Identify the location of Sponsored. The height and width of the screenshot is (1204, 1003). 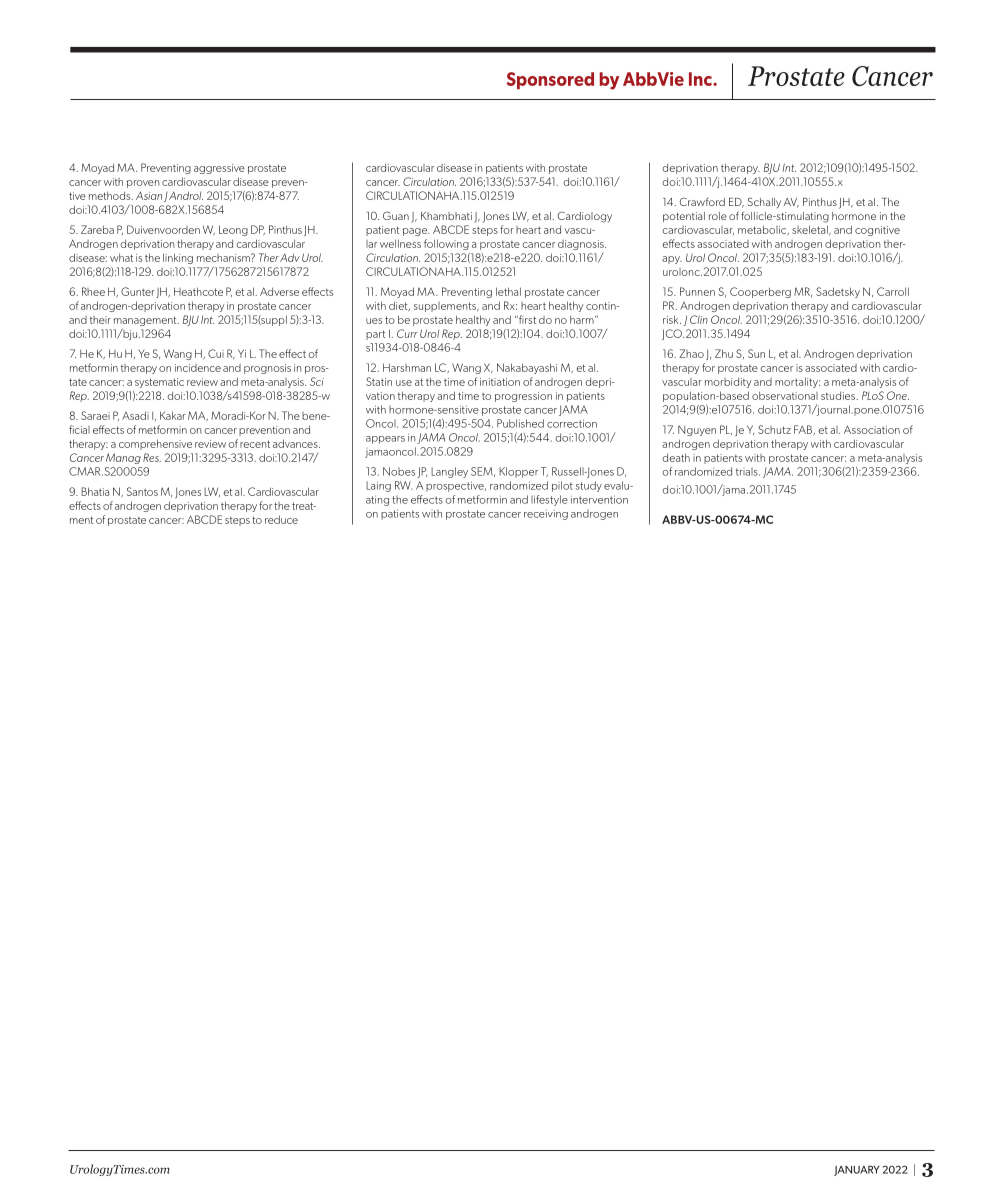
(550, 81).
